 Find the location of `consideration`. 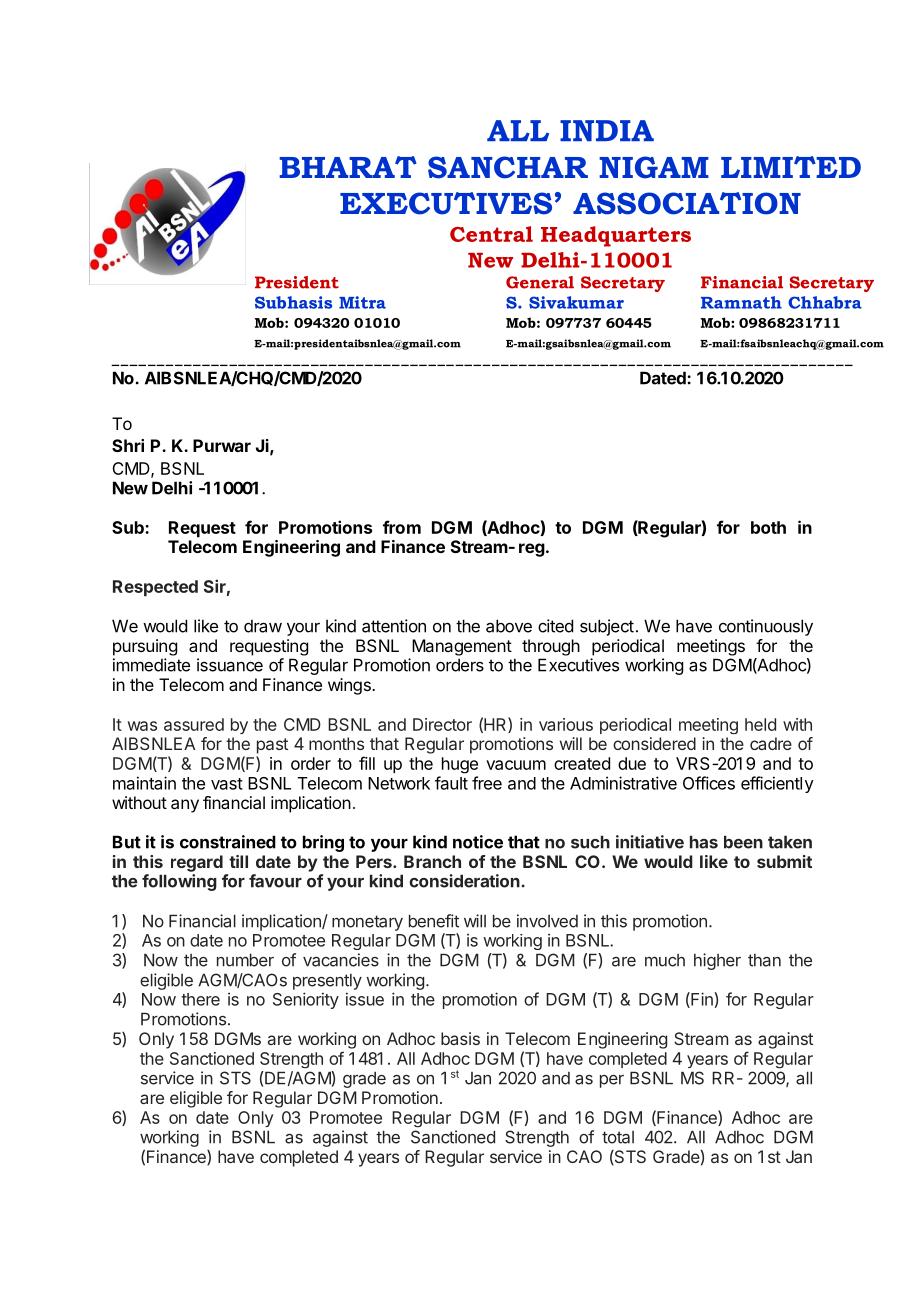

consideration is located at coordinates (464, 881).
